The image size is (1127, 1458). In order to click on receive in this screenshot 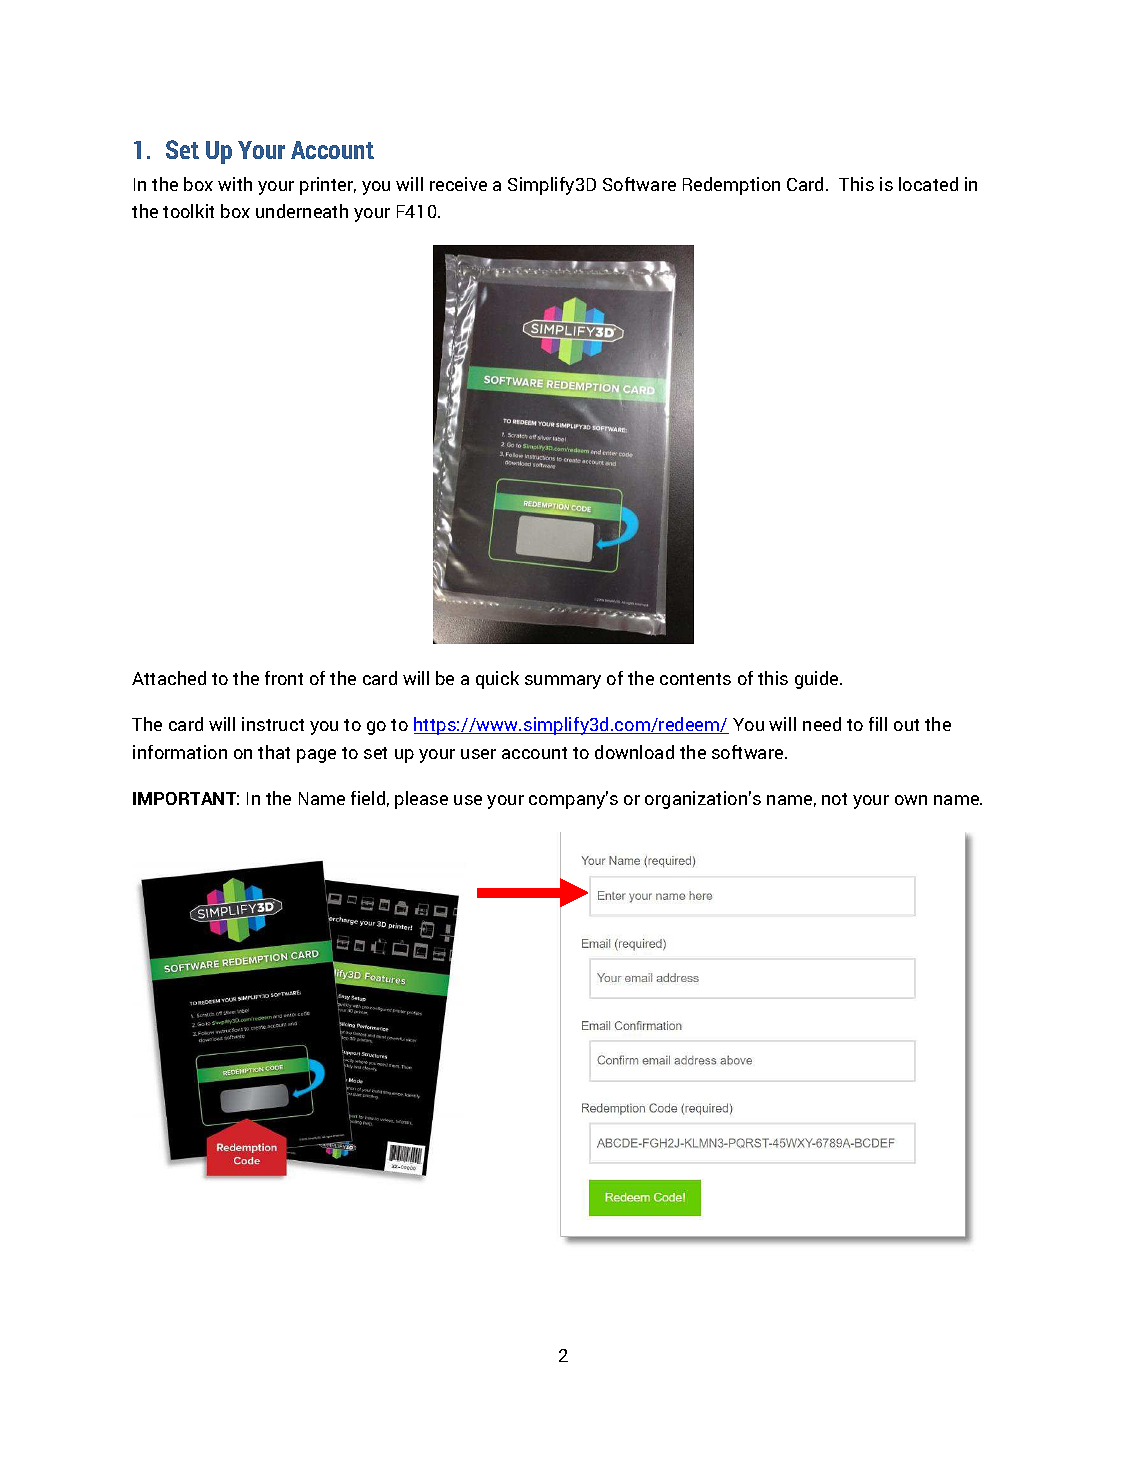, I will do `click(458, 184)`.
